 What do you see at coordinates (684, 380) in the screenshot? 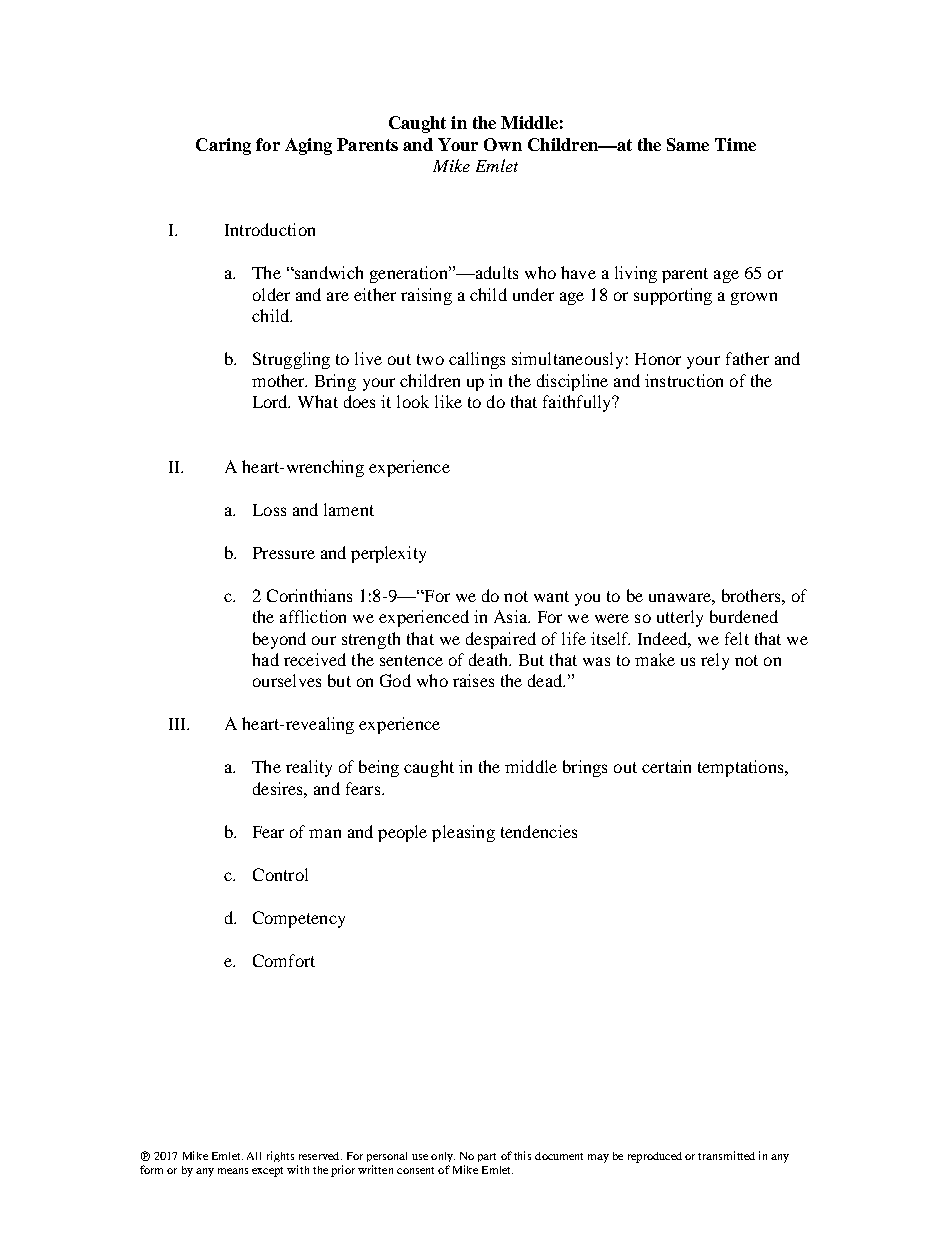
I see `instruction` at bounding box center [684, 380].
